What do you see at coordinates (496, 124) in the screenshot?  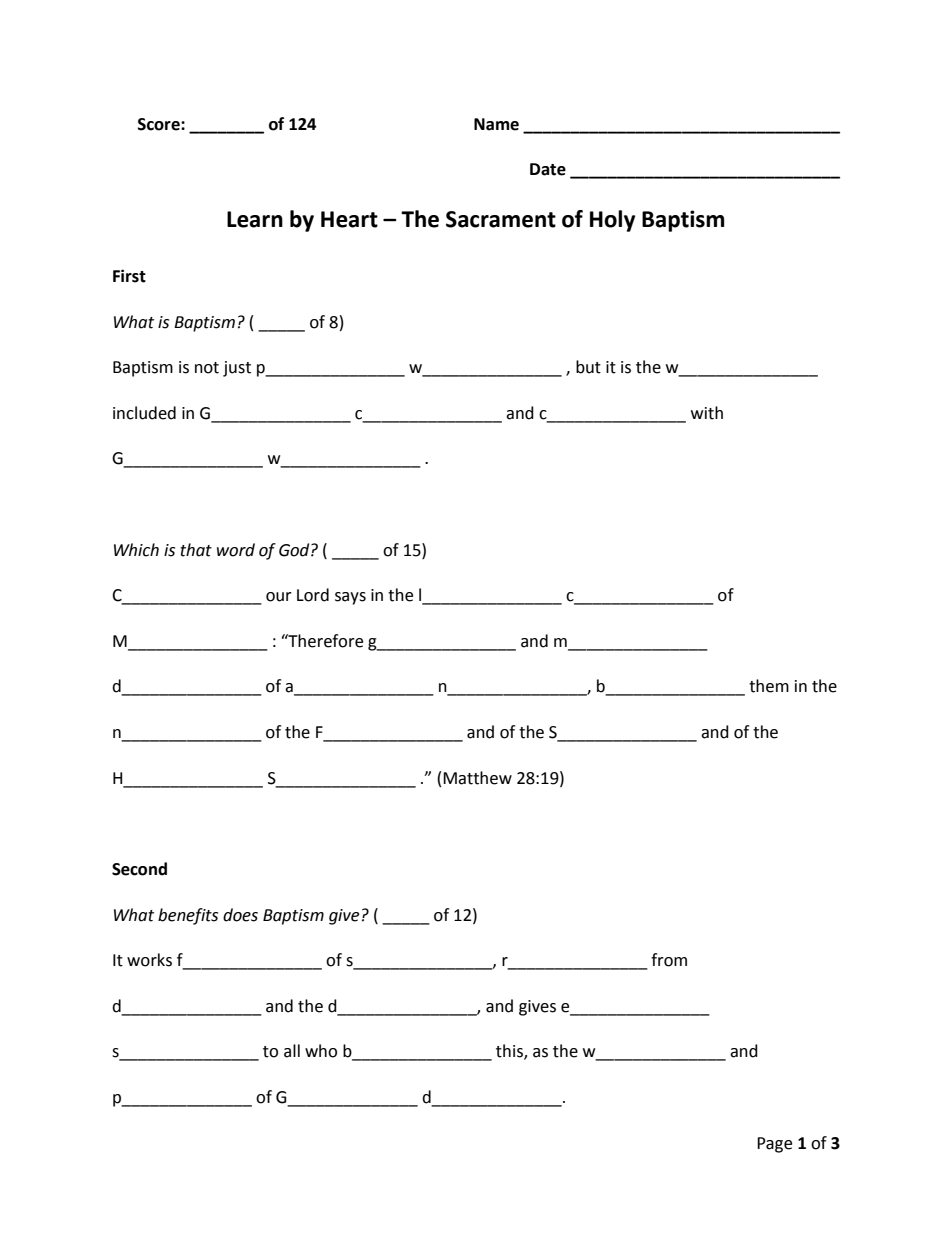 I see `Name` at bounding box center [496, 124].
